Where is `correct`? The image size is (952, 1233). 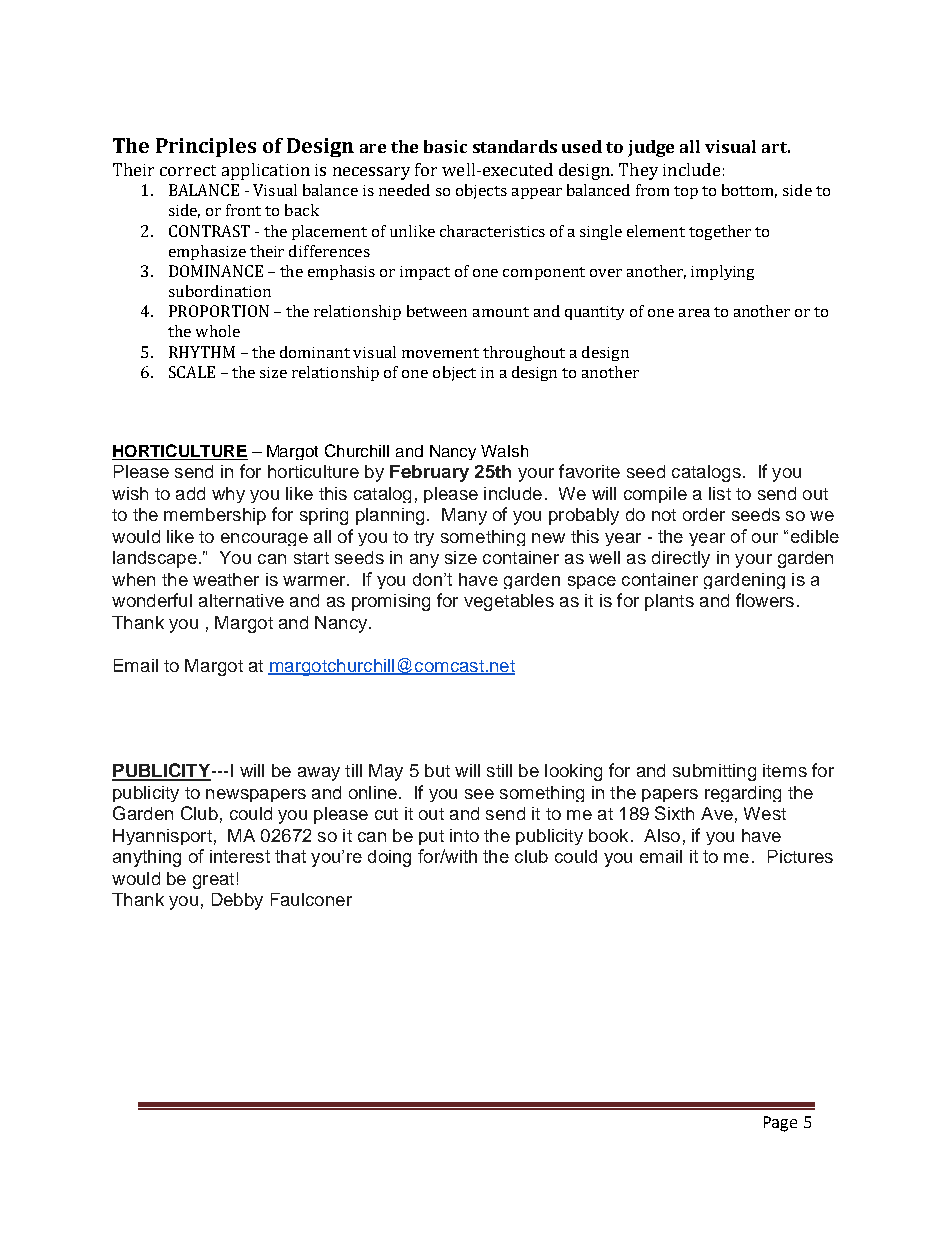 correct is located at coordinates (188, 170).
